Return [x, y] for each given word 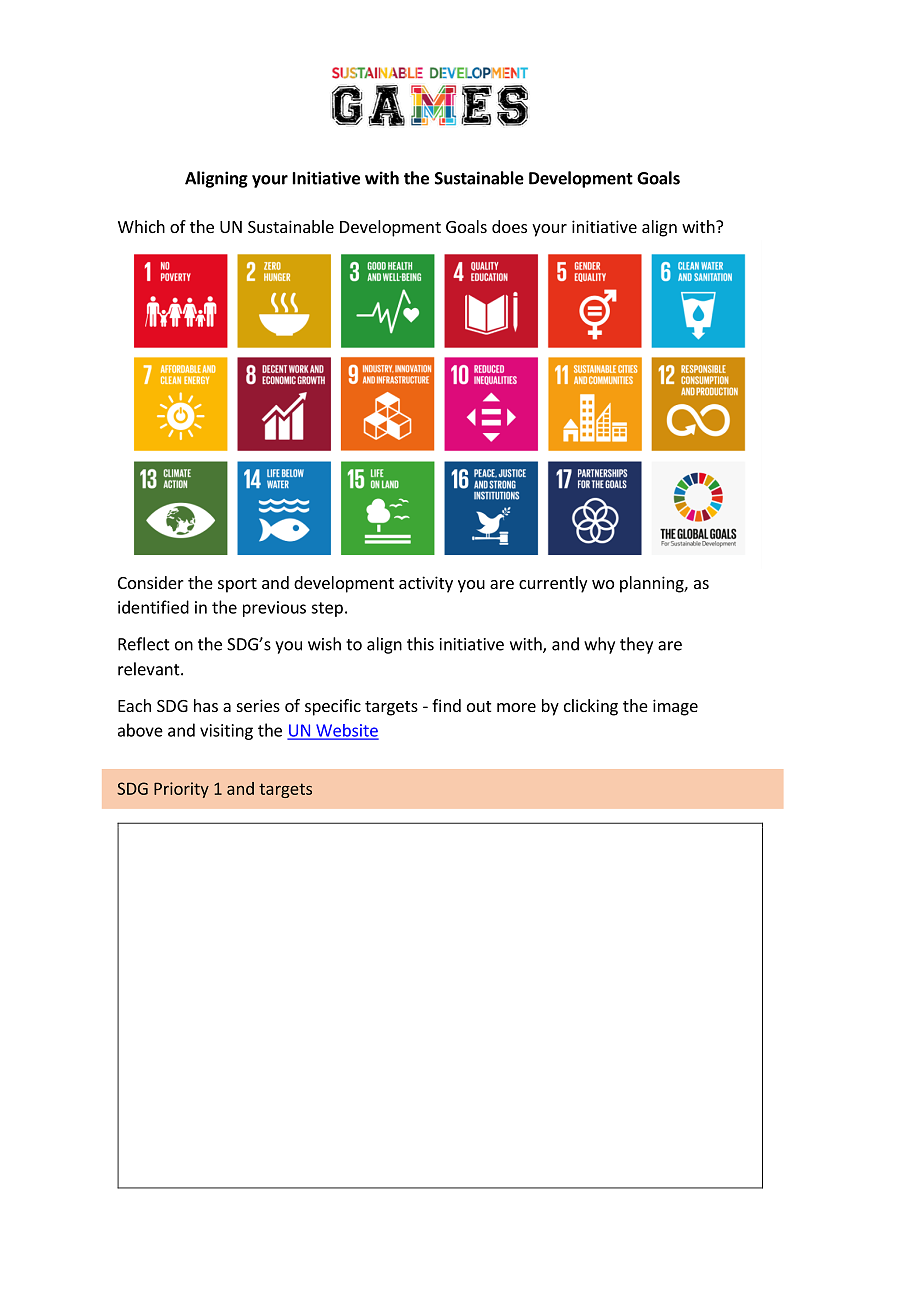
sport [237, 585]
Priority [181, 790]
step [327, 609]
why [599, 645]
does [509, 226]
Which [141, 226]
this [420, 644]
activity [426, 584]
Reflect [144, 644]
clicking [591, 707]
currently [553, 584]
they [636, 645]
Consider [151, 582]
